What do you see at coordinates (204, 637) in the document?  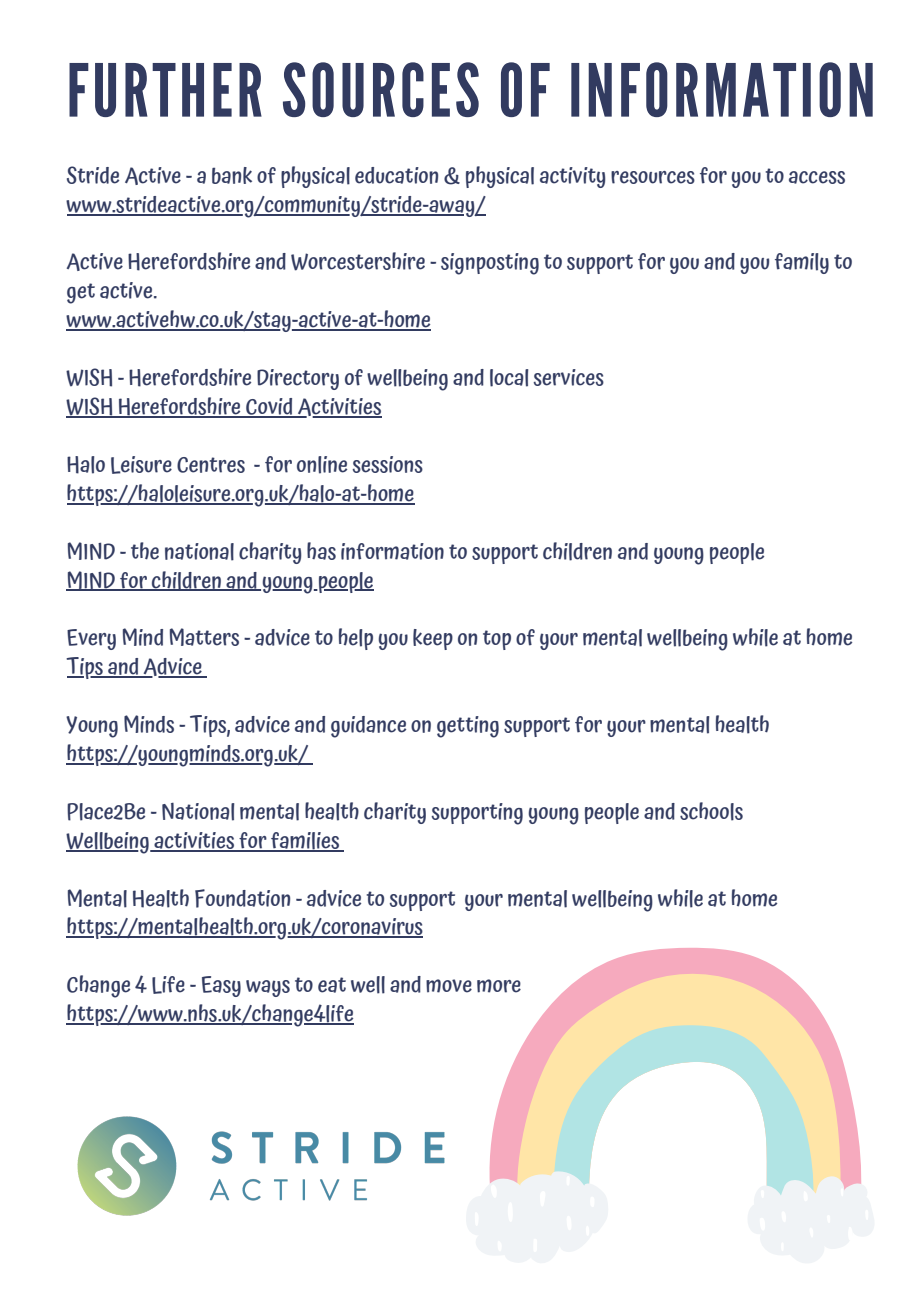 I see `Matters` at bounding box center [204, 637].
